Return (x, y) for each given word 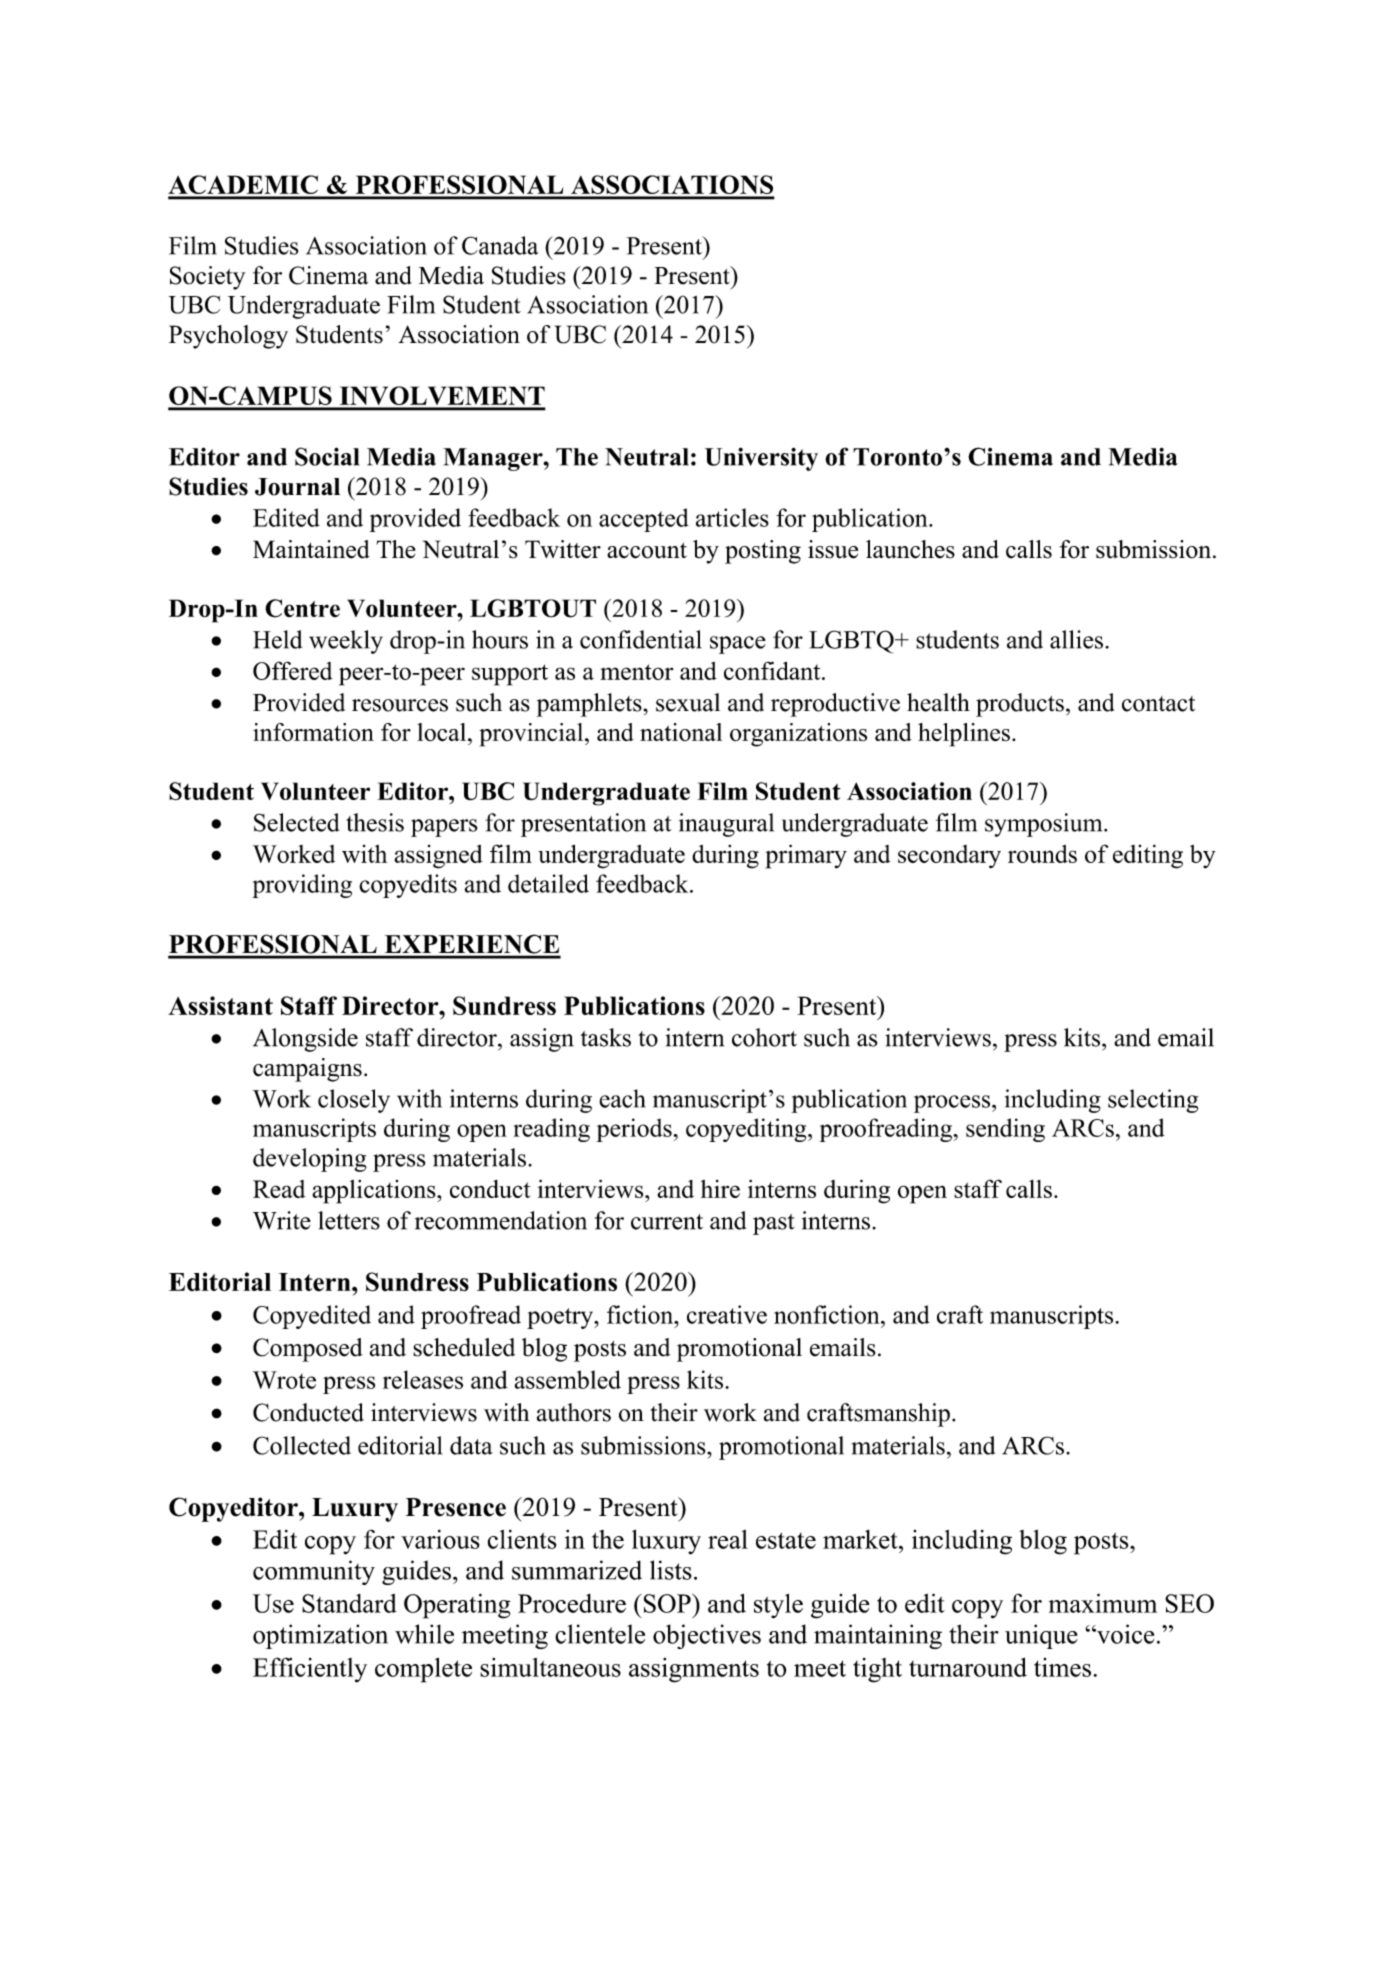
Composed (308, 1350)
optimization (320, 1636)
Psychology (228, 337)
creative (727, 1314)
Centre (302, 608)
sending (1005, 1130)
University (761, 459)
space (738, 645)
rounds (1042, 854)
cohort (764, 1037)
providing (302, 886)
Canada (500, 245)
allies (1076, 639)
